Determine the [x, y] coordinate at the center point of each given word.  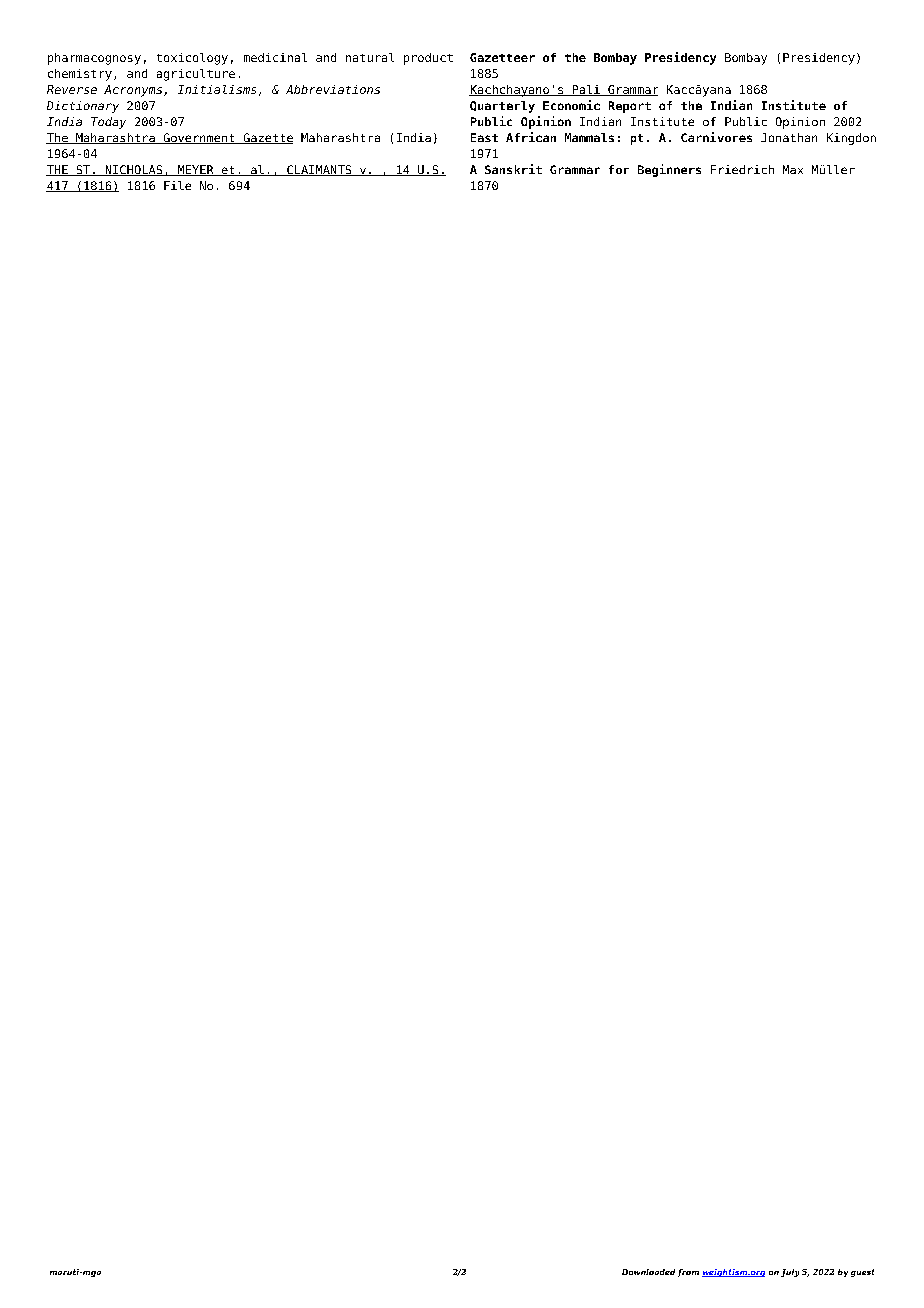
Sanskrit [513, 169]
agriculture [196, 75]
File [177, 185]
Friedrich [742, 169]
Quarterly [502, 107]
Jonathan [789, 137]
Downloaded [648, 1272]
